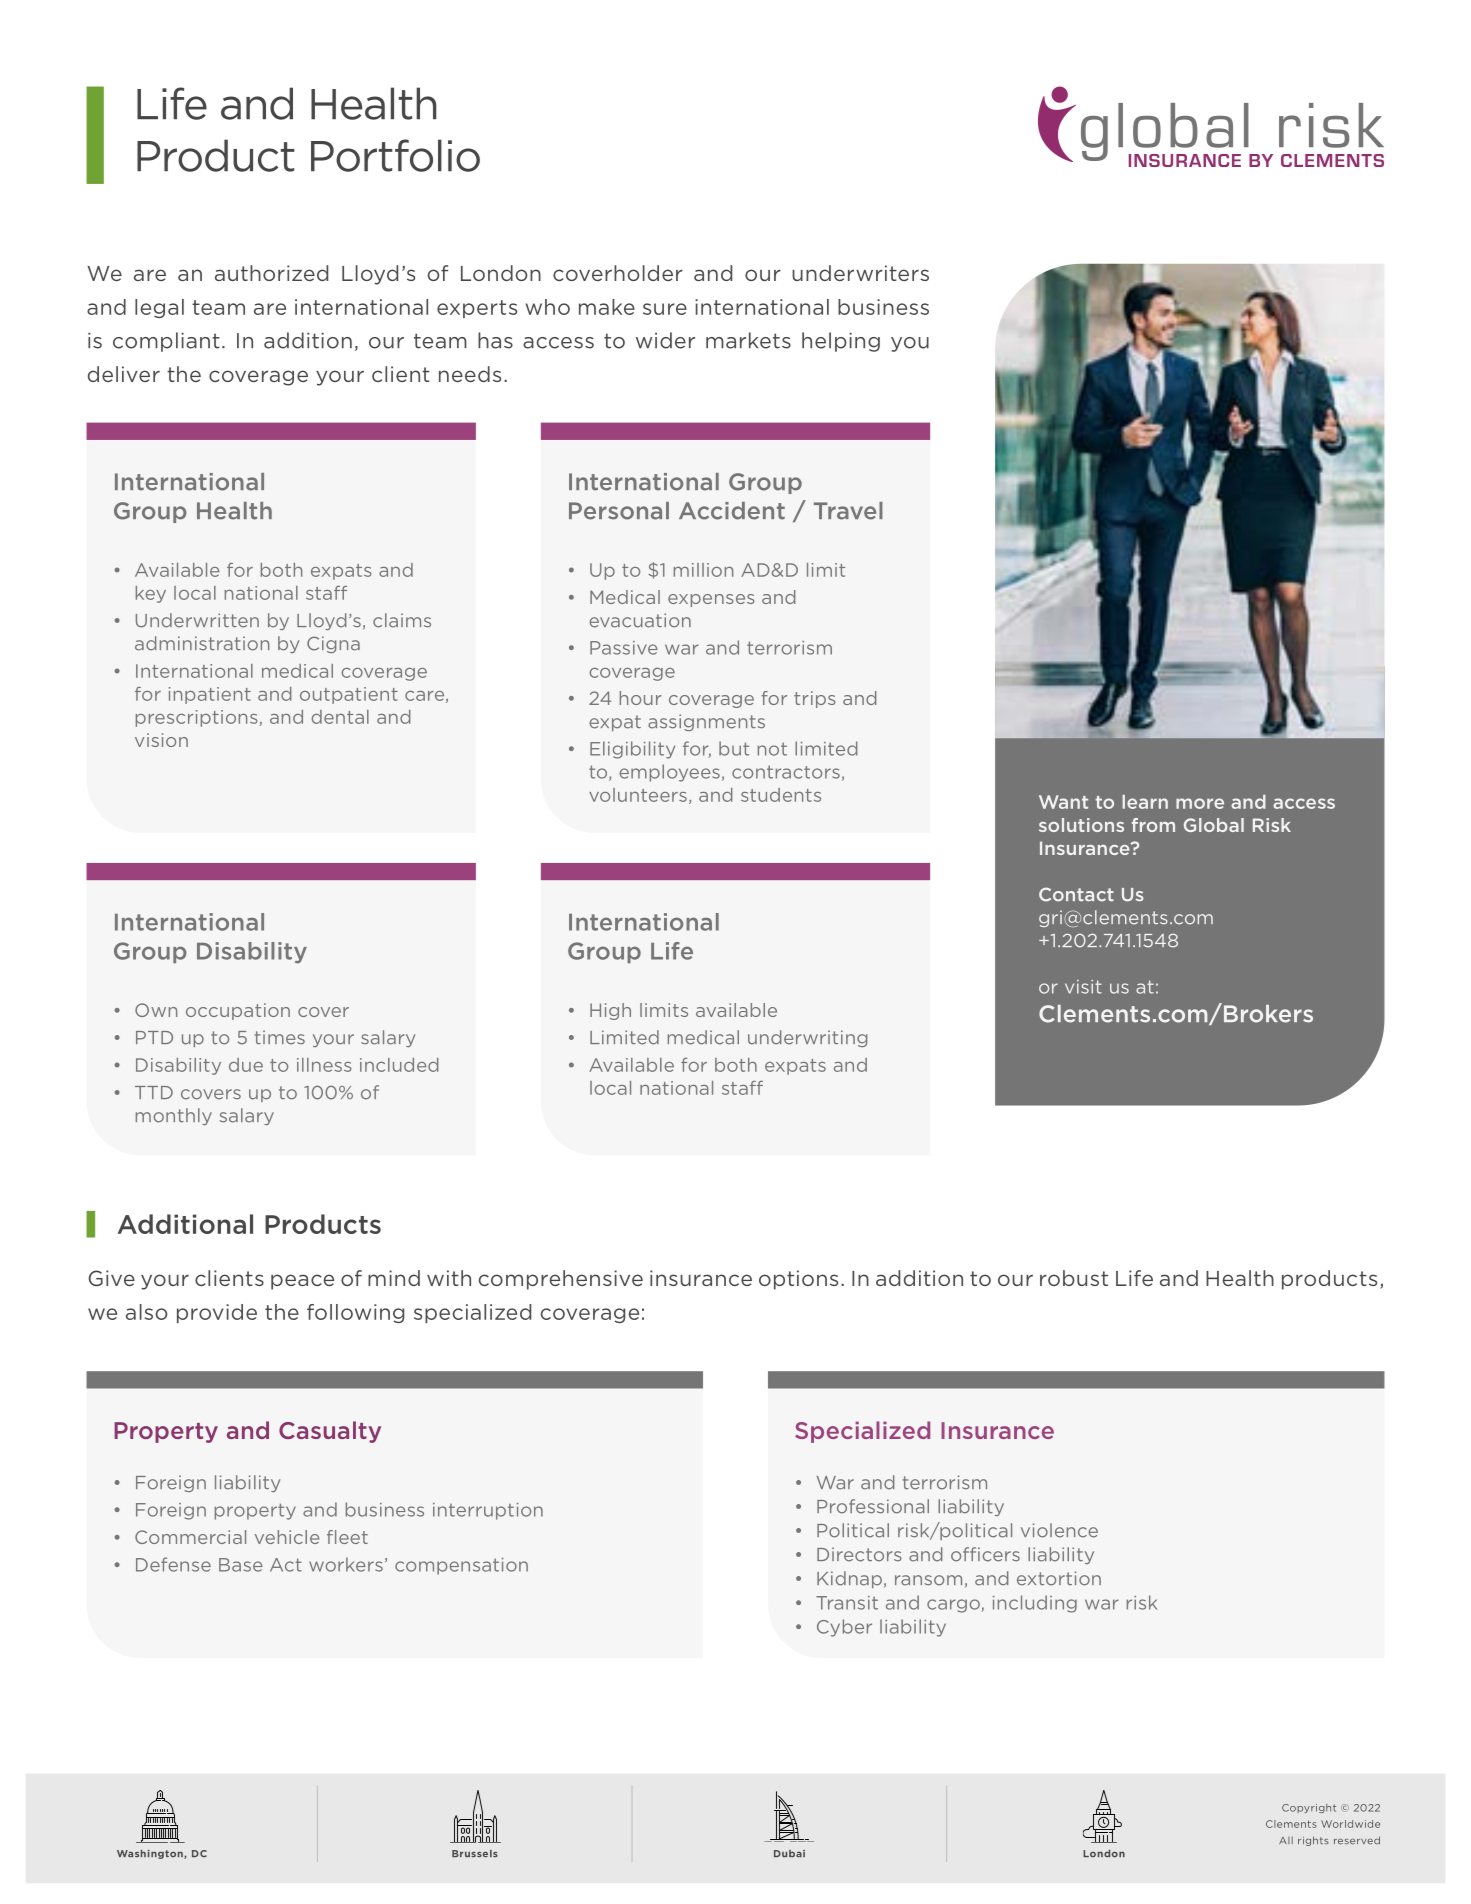  Describe the element at coordinates (271, 273) in the page. I see `authorized` at that location.
